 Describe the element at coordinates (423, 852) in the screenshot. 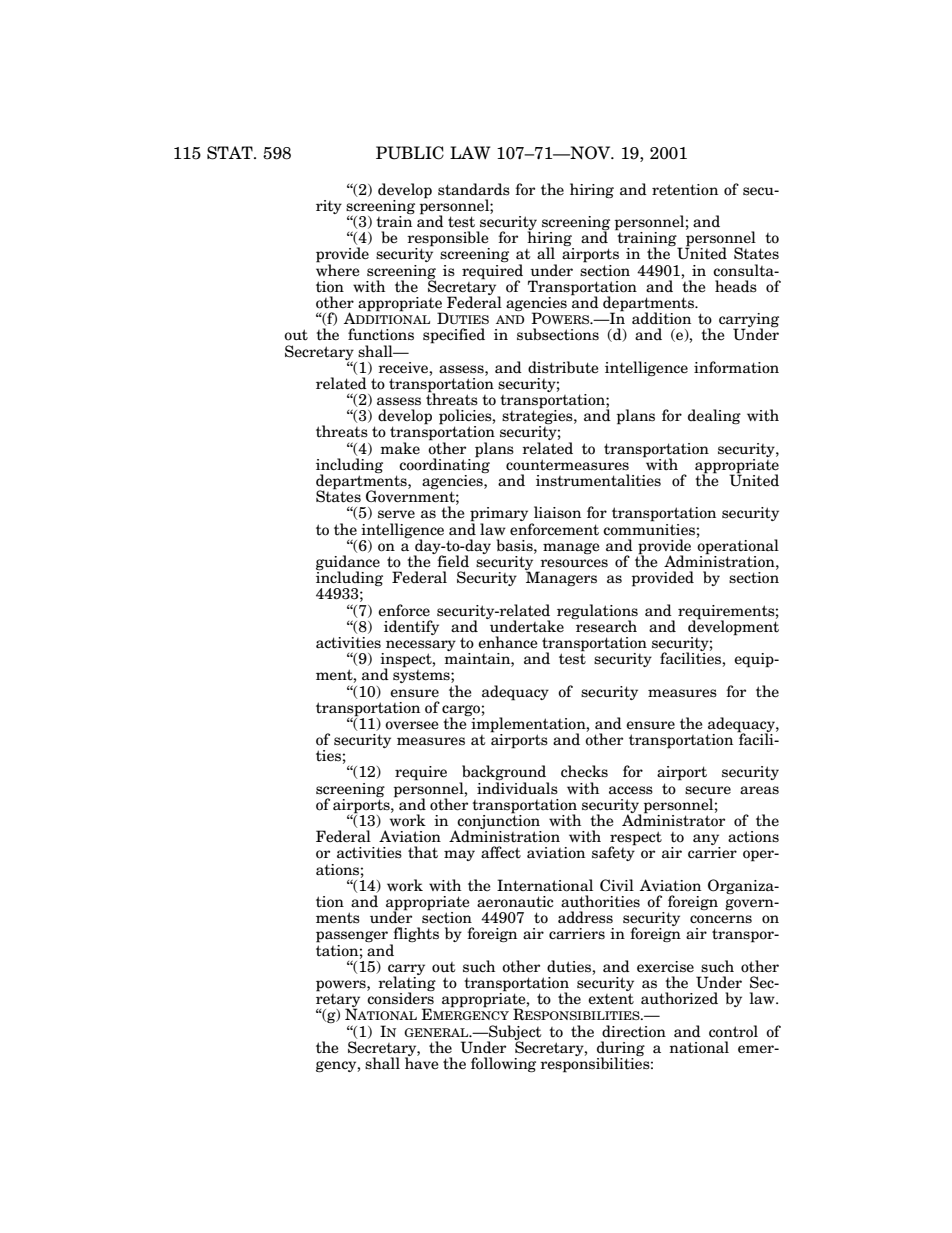

I see `that` at that location.
